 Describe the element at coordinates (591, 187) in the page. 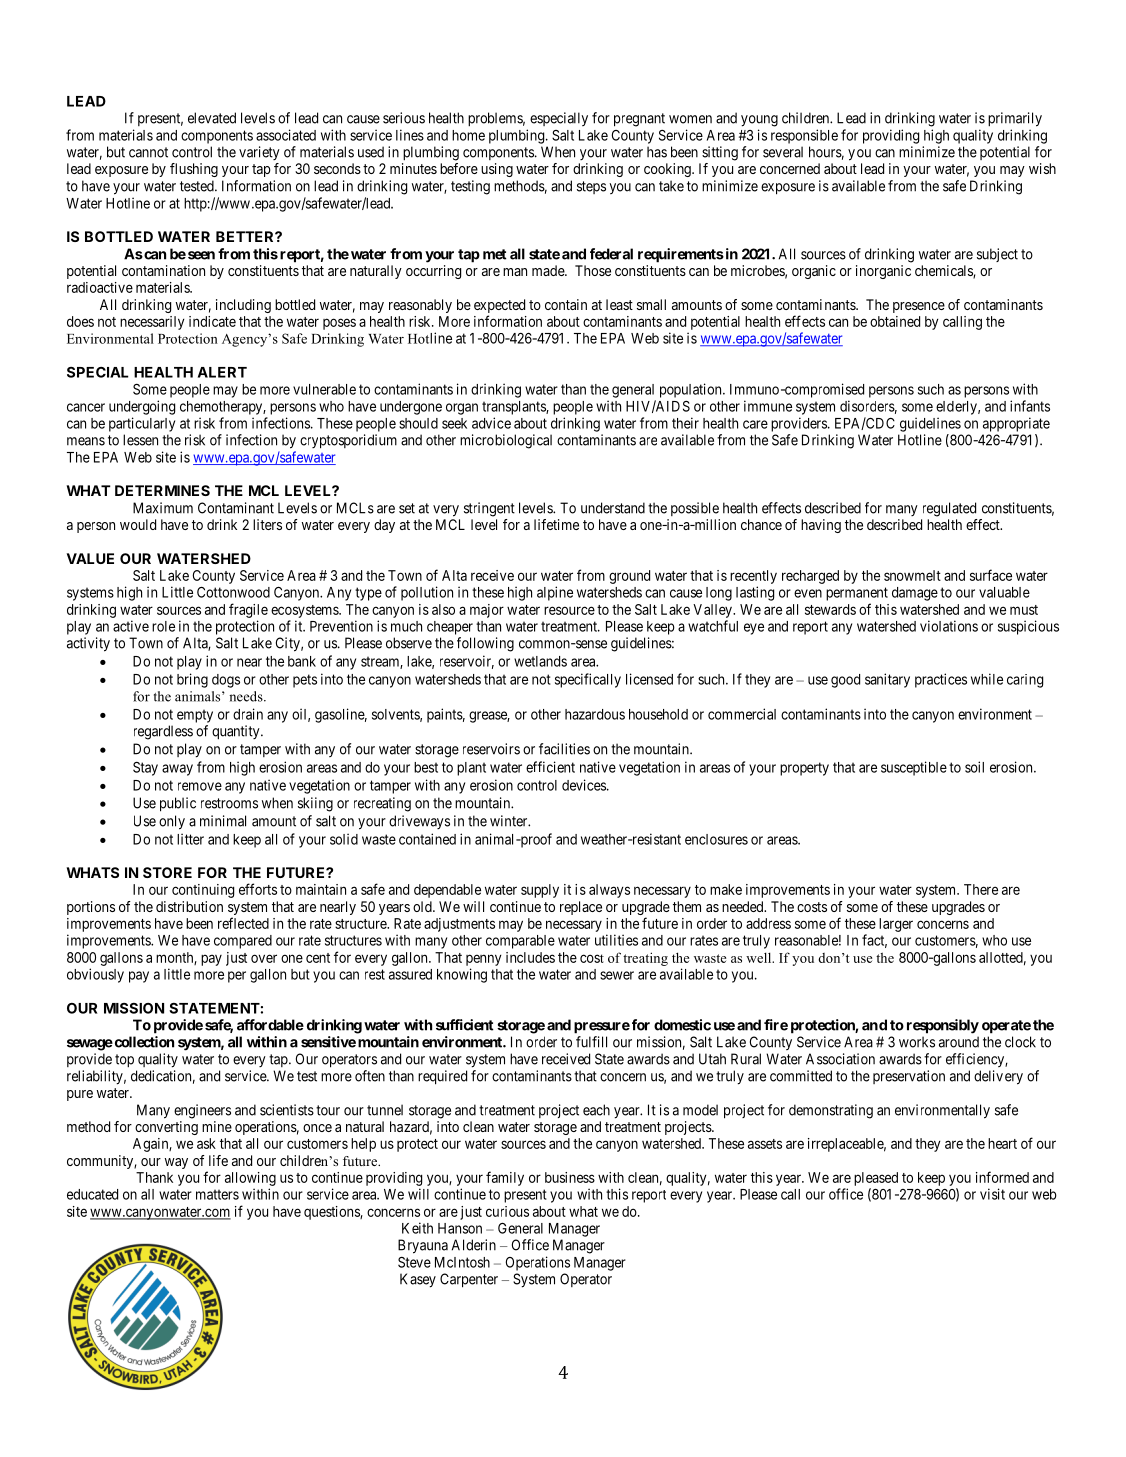

I see `steps` at that location.
